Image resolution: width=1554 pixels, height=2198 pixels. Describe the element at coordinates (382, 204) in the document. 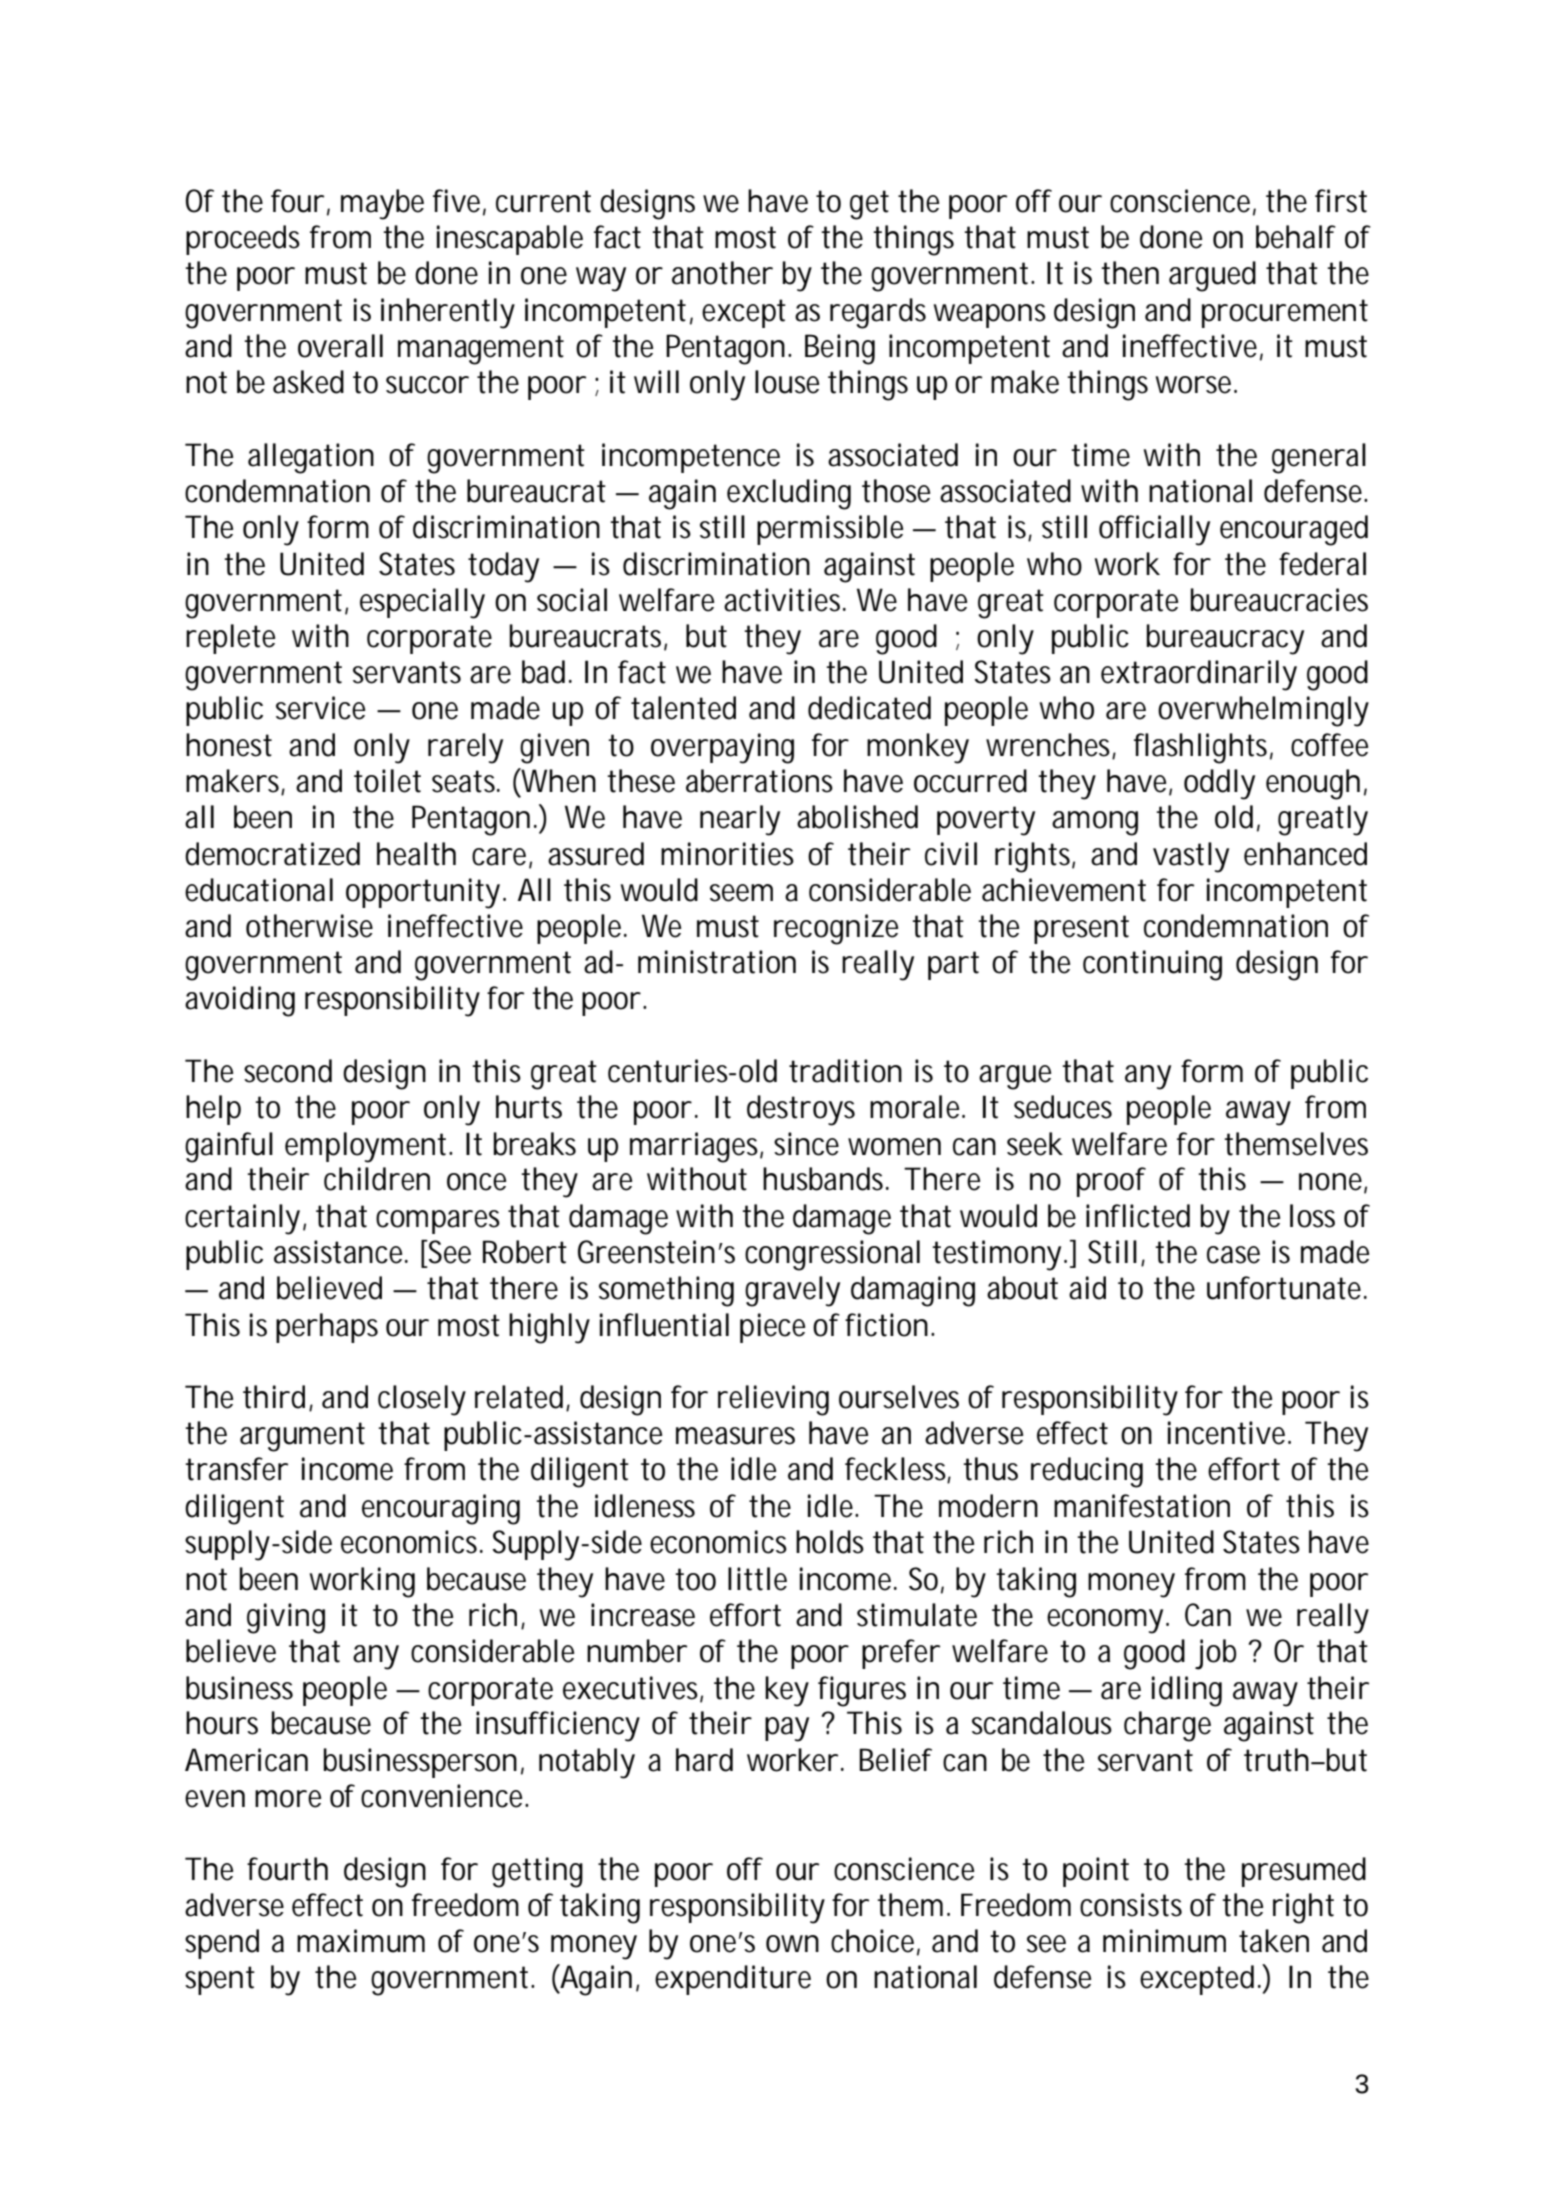

I see `maybe` at that location.
